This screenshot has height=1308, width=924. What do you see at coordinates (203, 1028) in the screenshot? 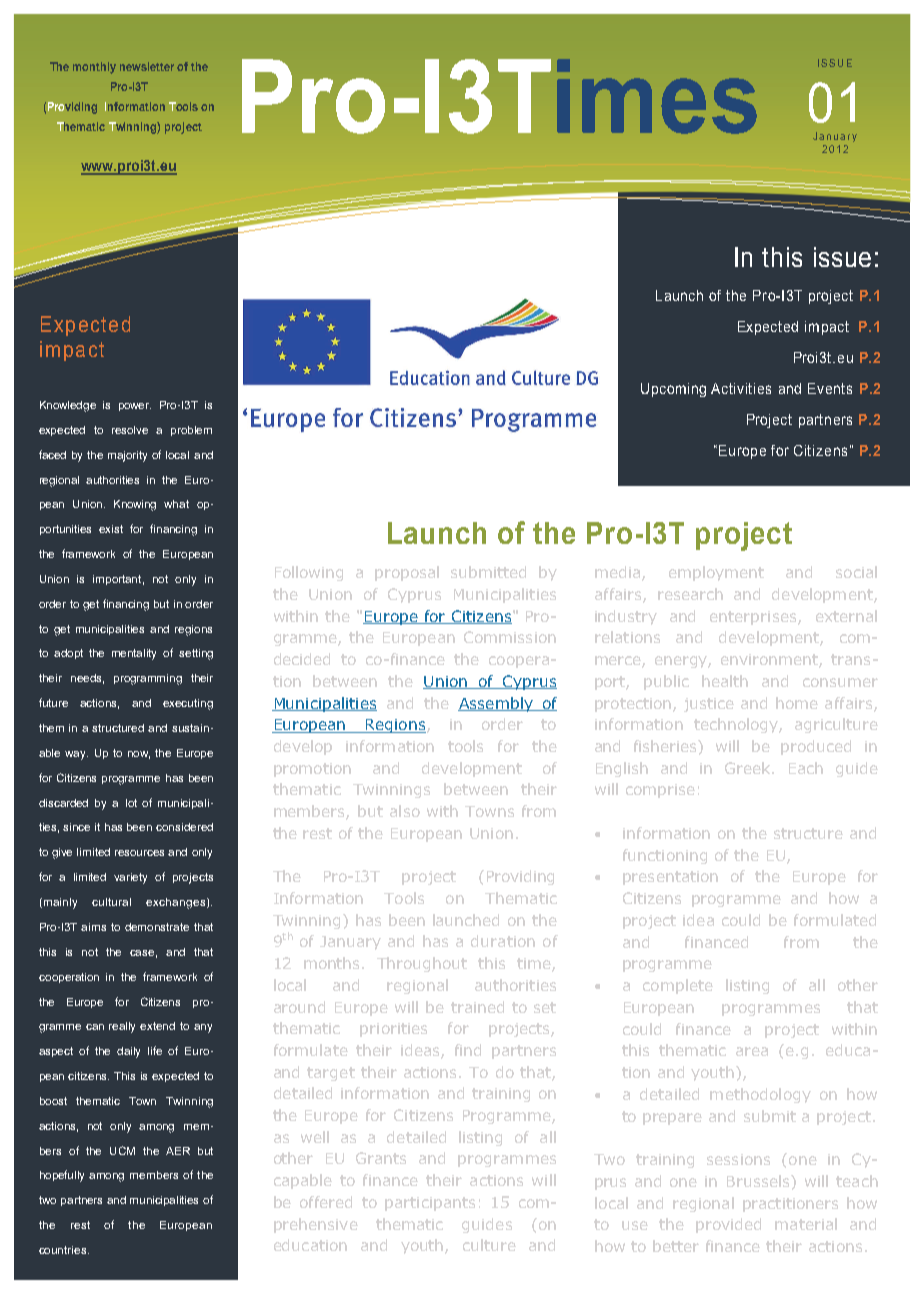
I see `any` at bounding box center [203, 1028].
